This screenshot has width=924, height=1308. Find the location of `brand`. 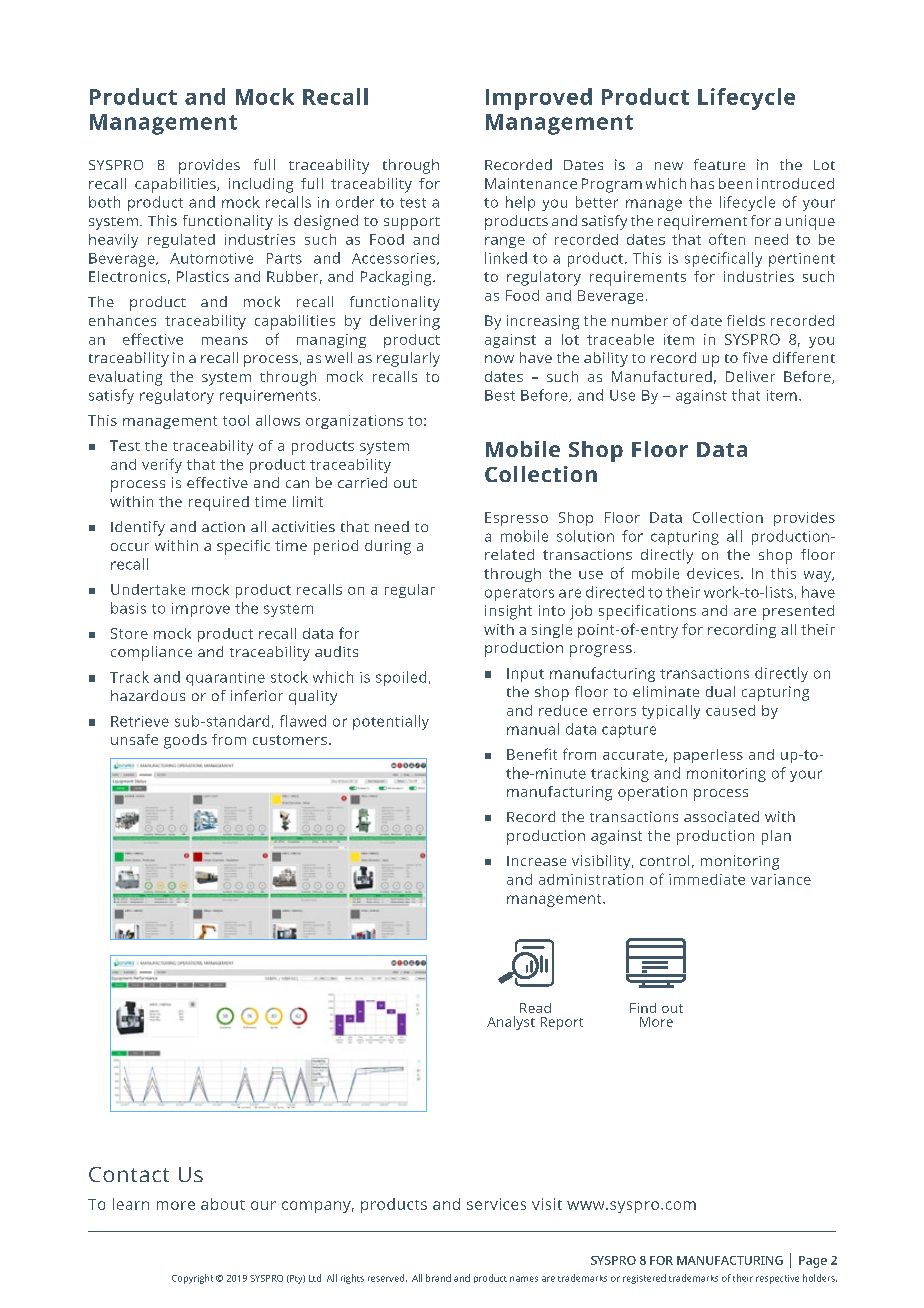

brand is located at coordinates (438, 1278).
